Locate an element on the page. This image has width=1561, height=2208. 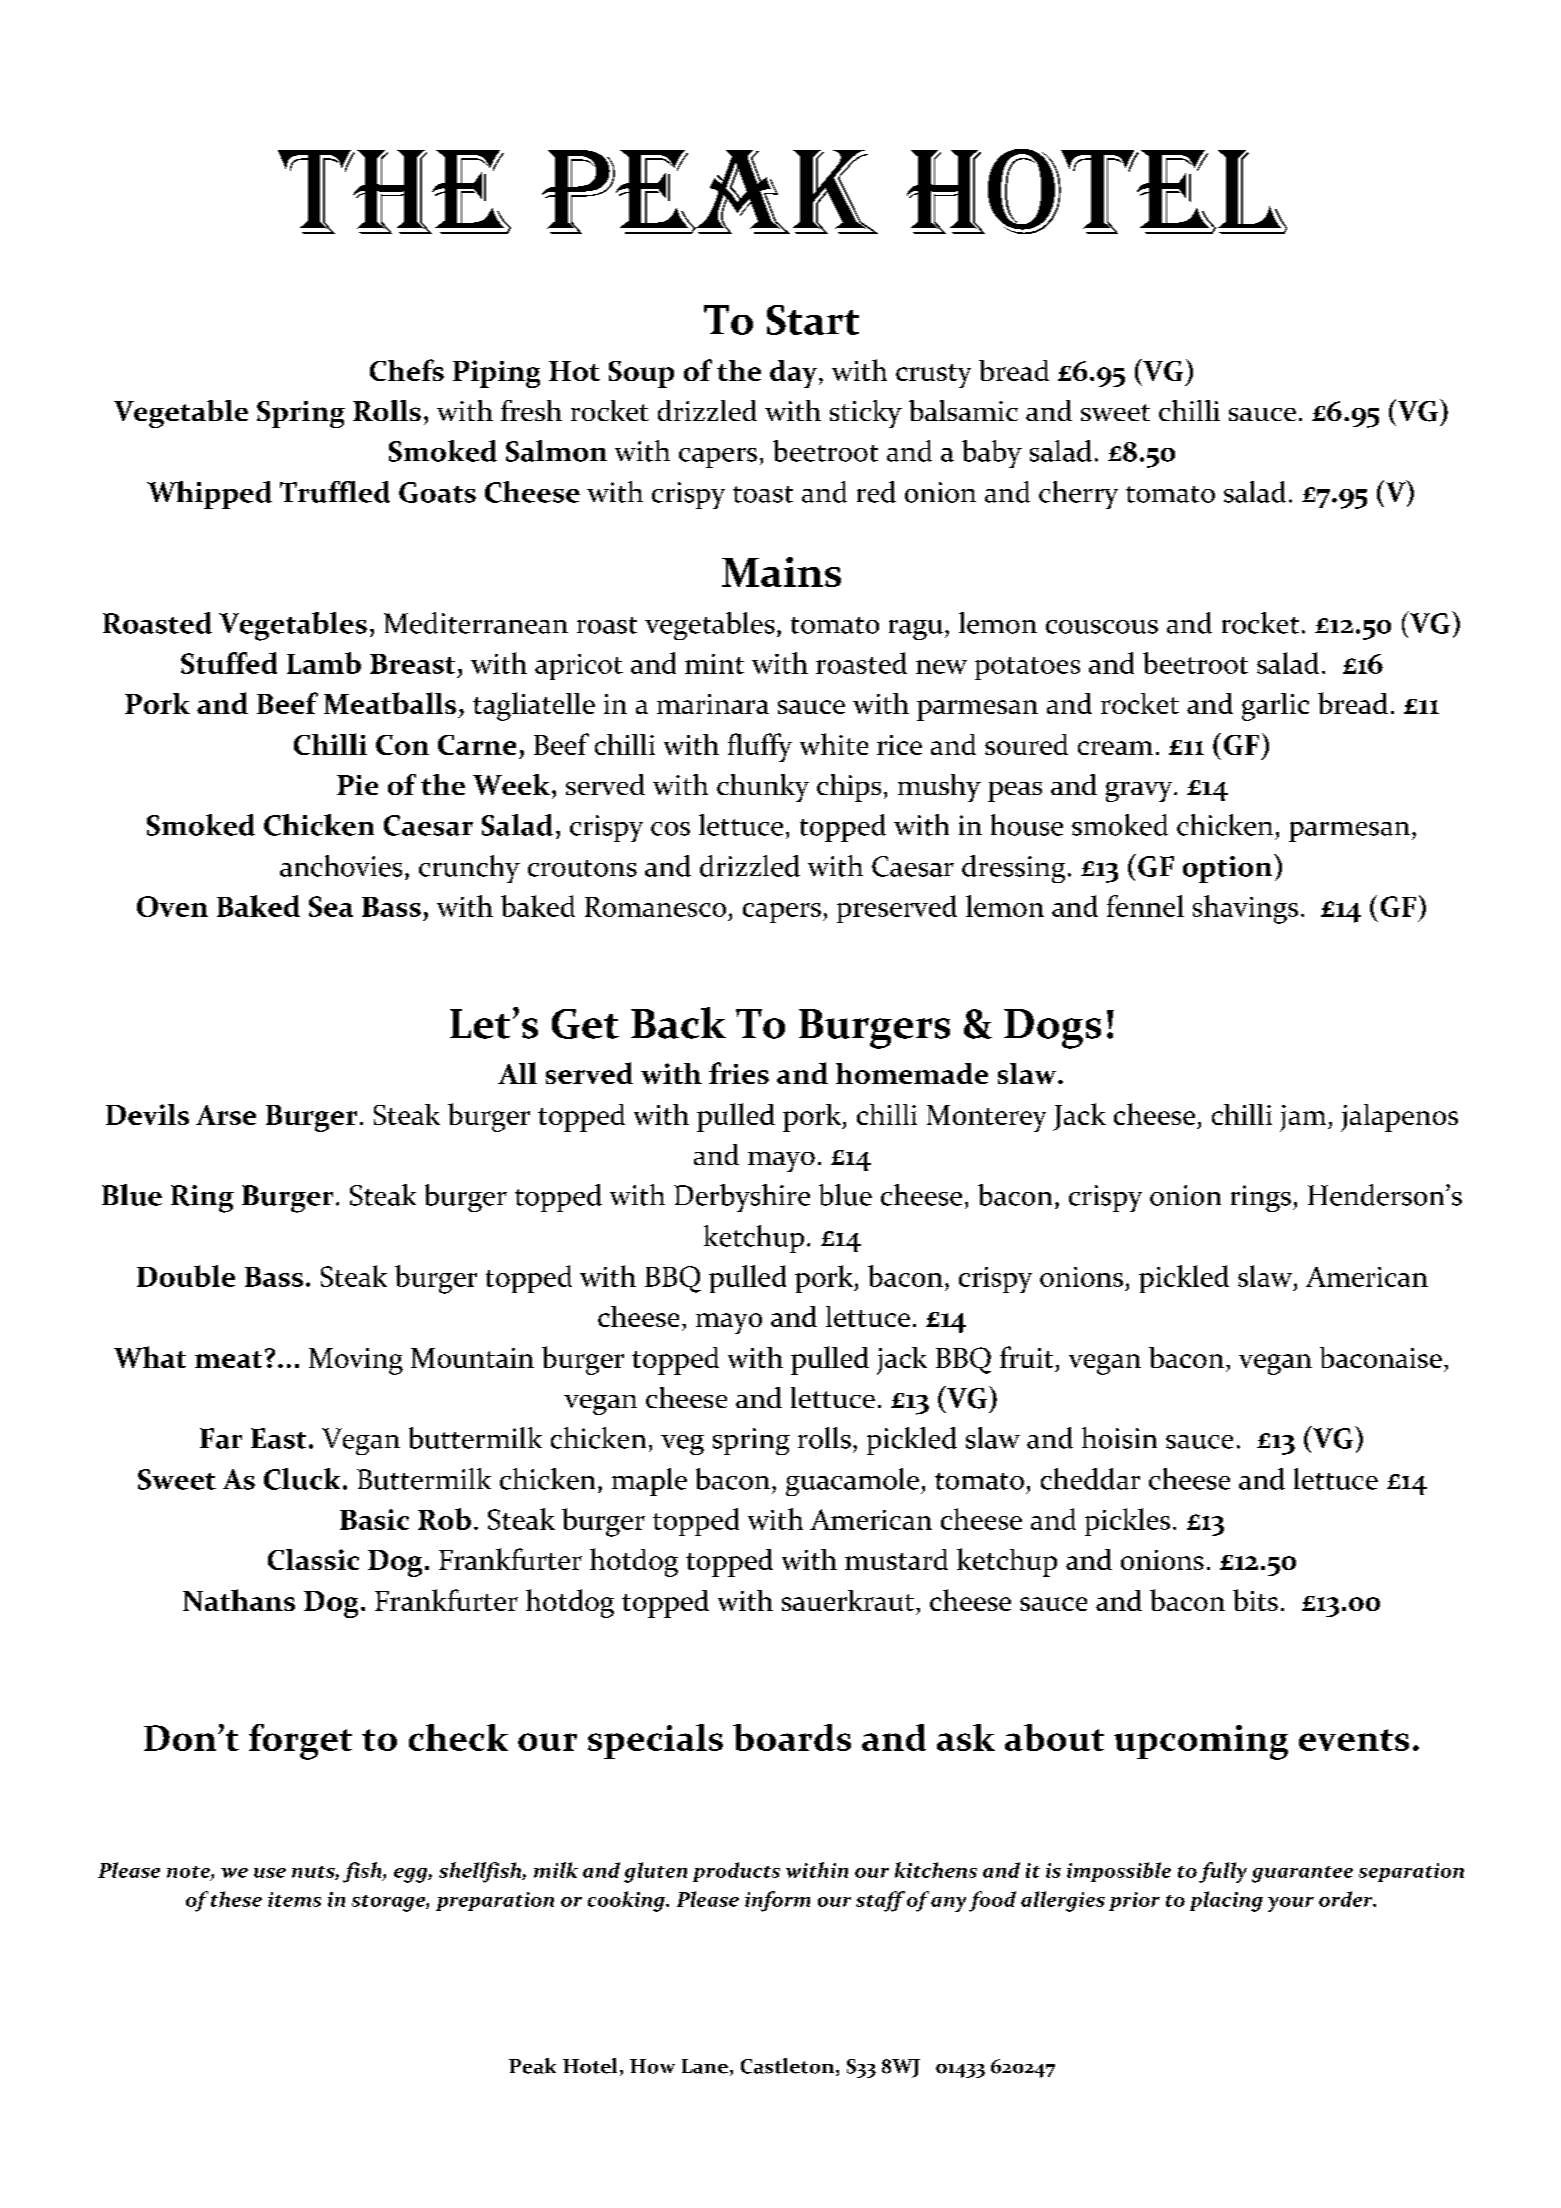
Lane is located at coordinates (705, 2066).
